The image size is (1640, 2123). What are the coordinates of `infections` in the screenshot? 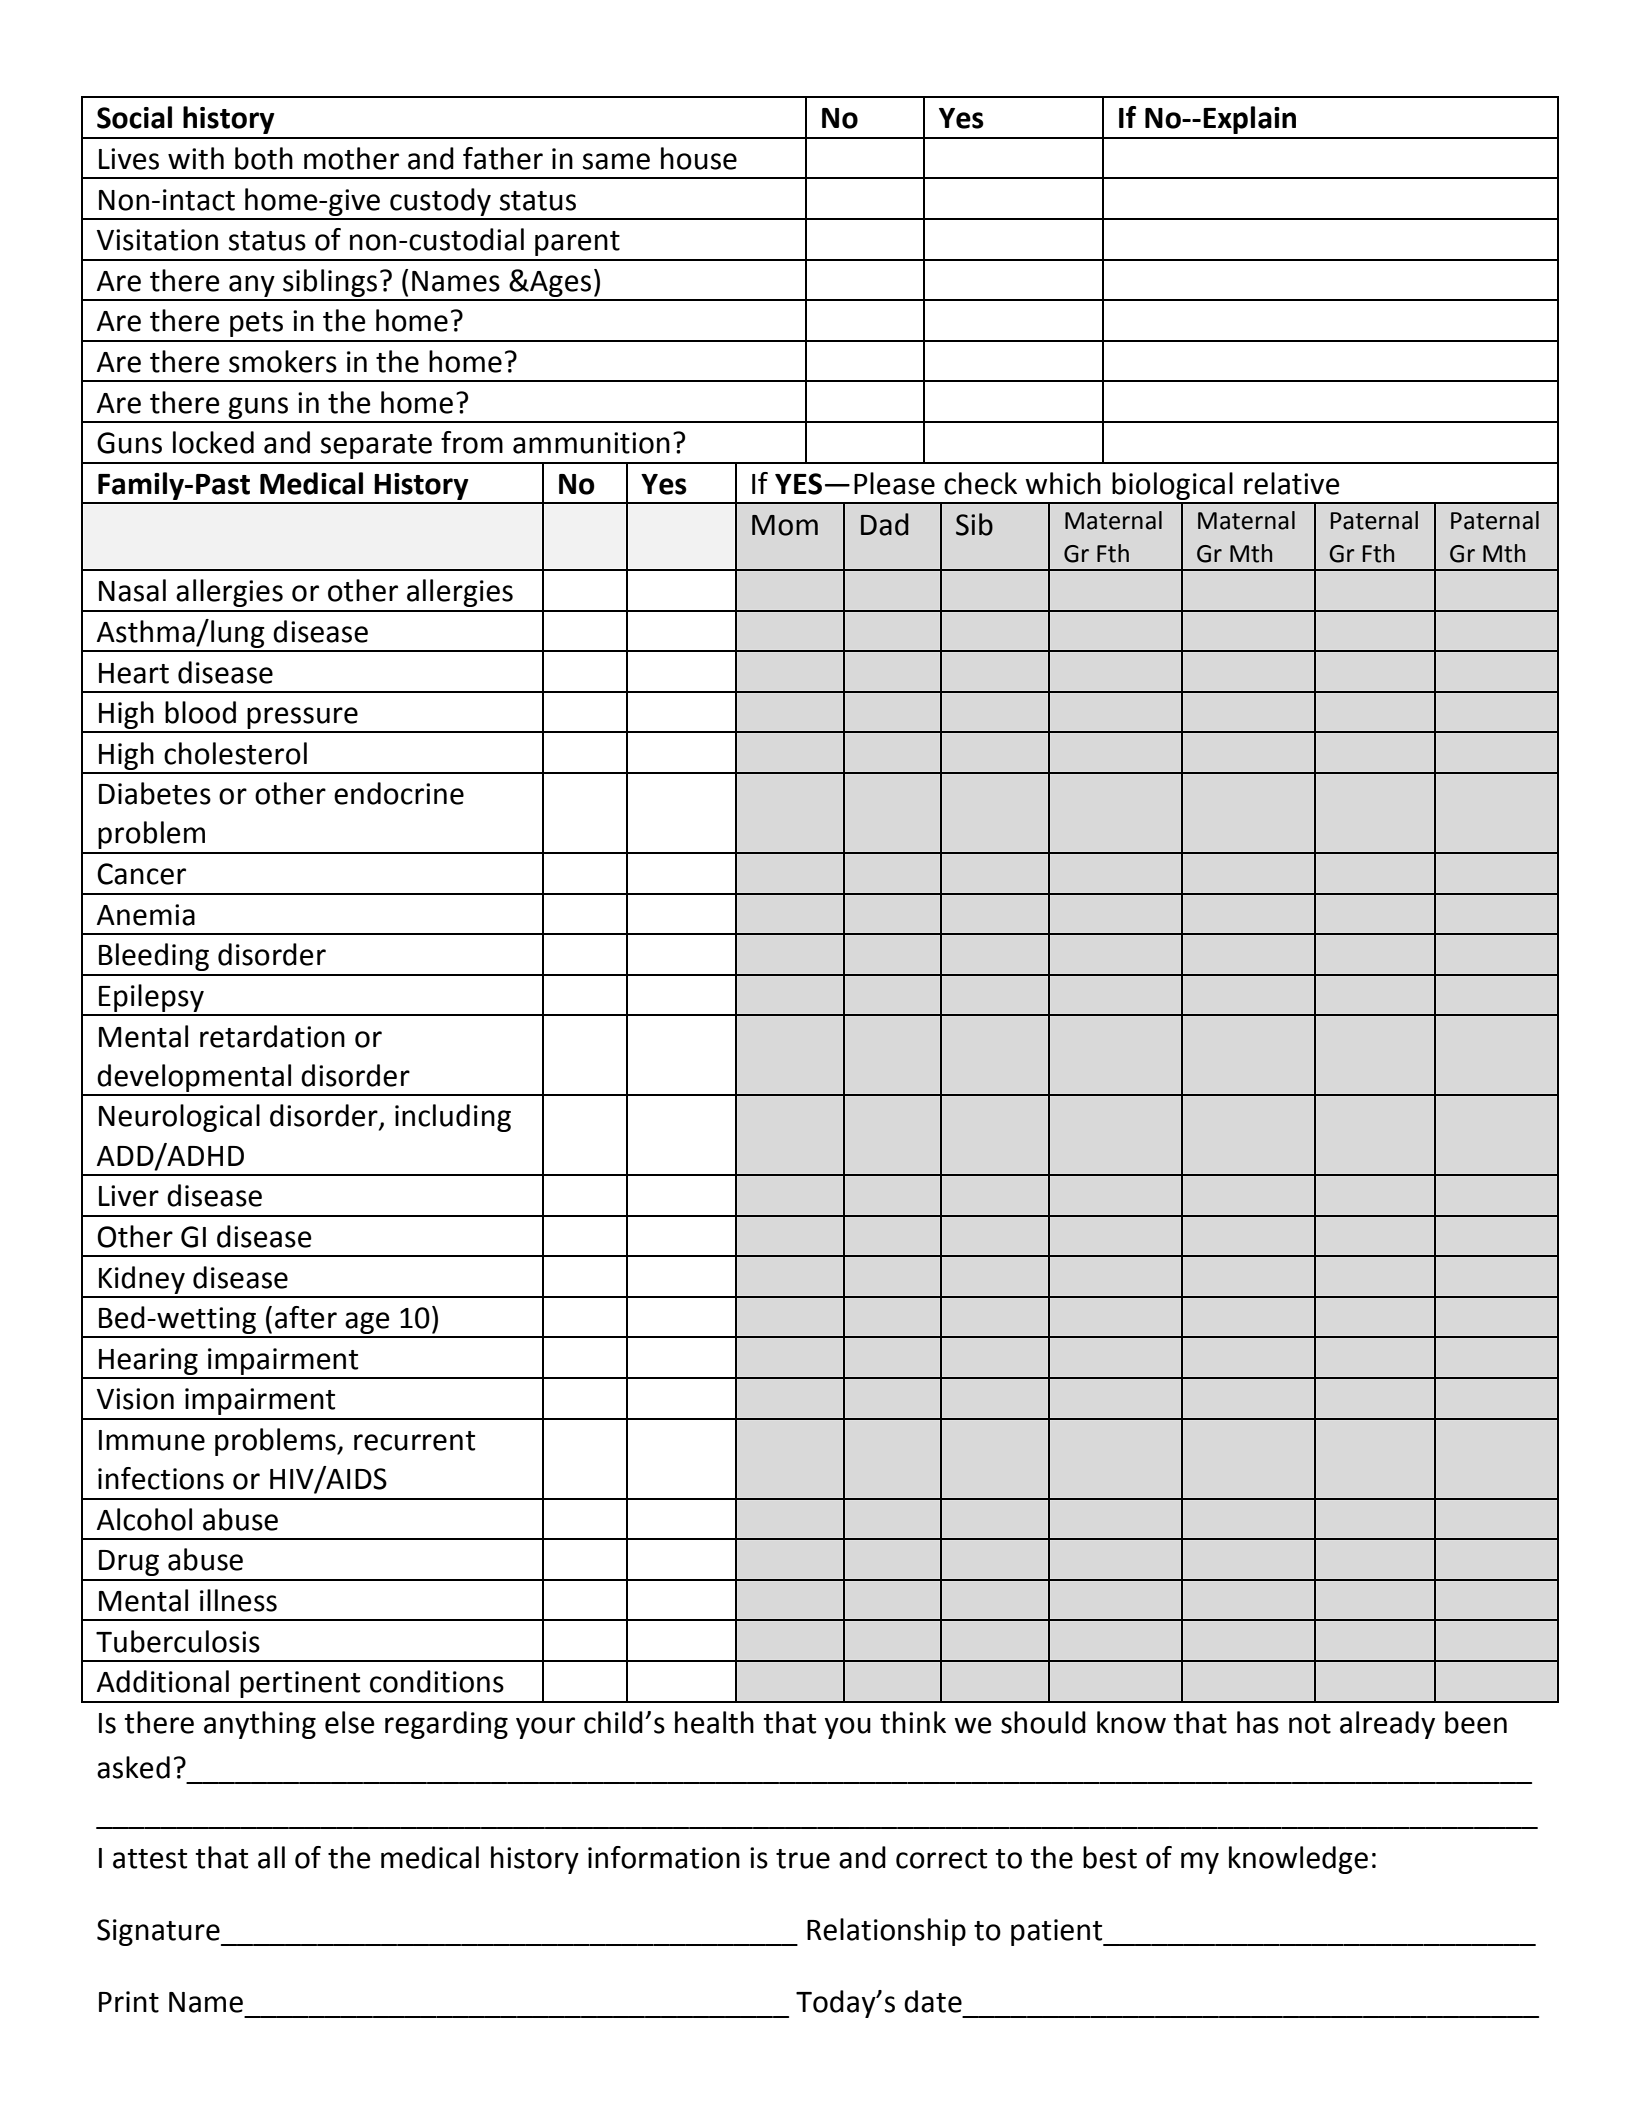 It's located at (161, 1478).
